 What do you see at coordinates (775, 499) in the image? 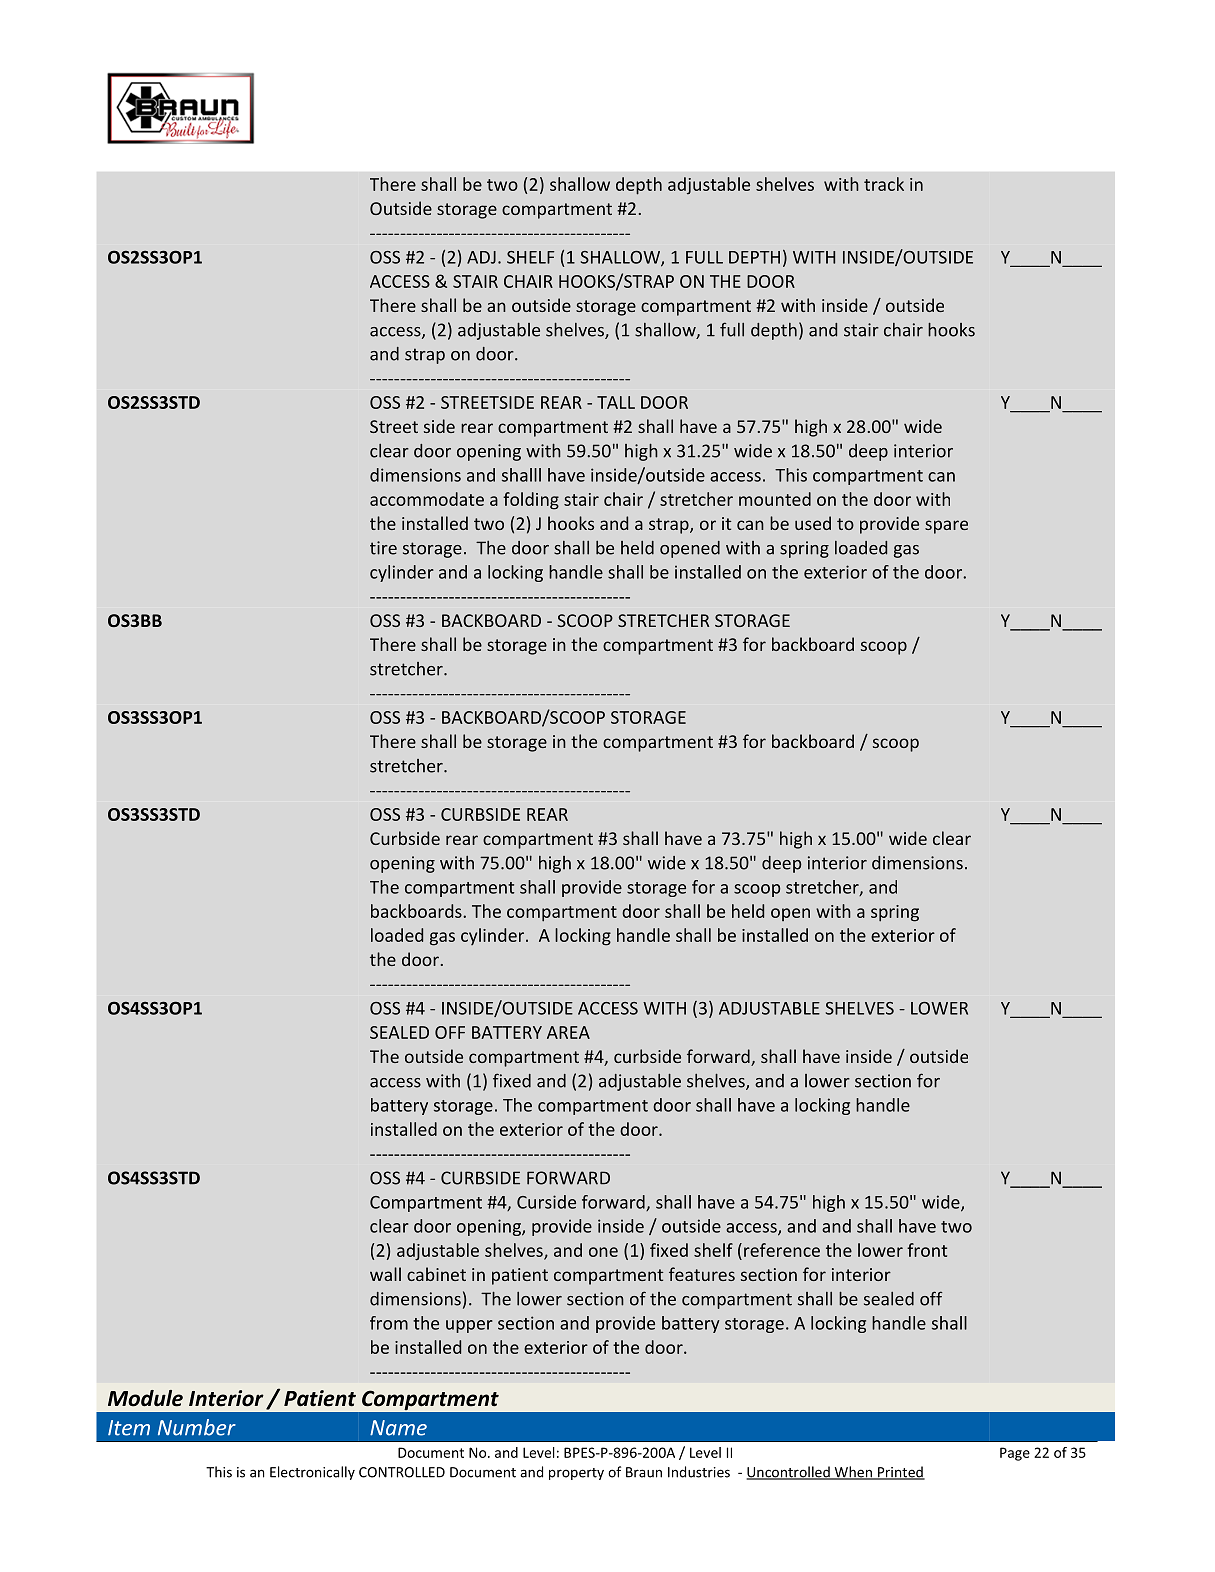
I see `mounted` at bounding box center [775, 499].
